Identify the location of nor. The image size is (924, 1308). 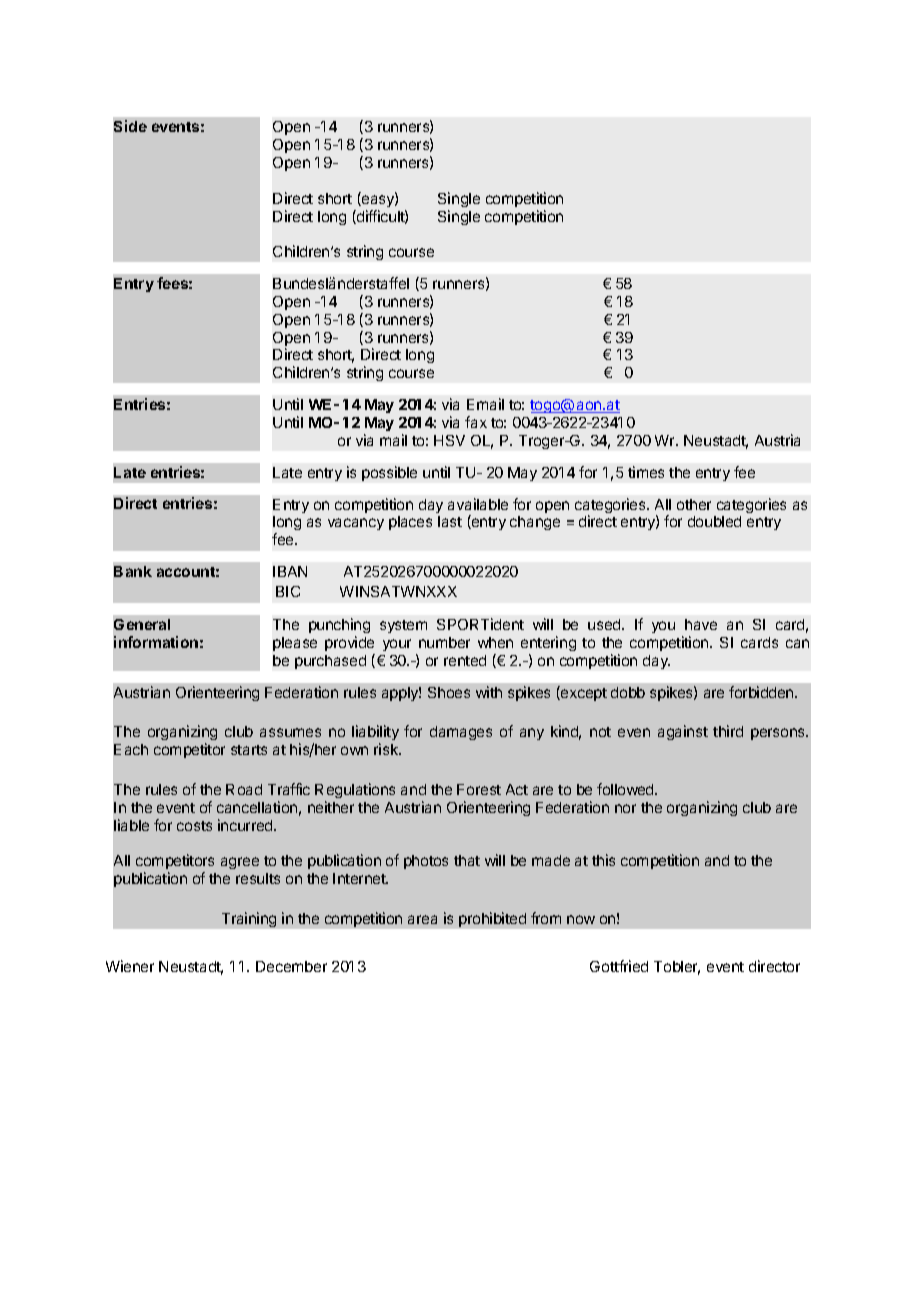
(625, 808).
